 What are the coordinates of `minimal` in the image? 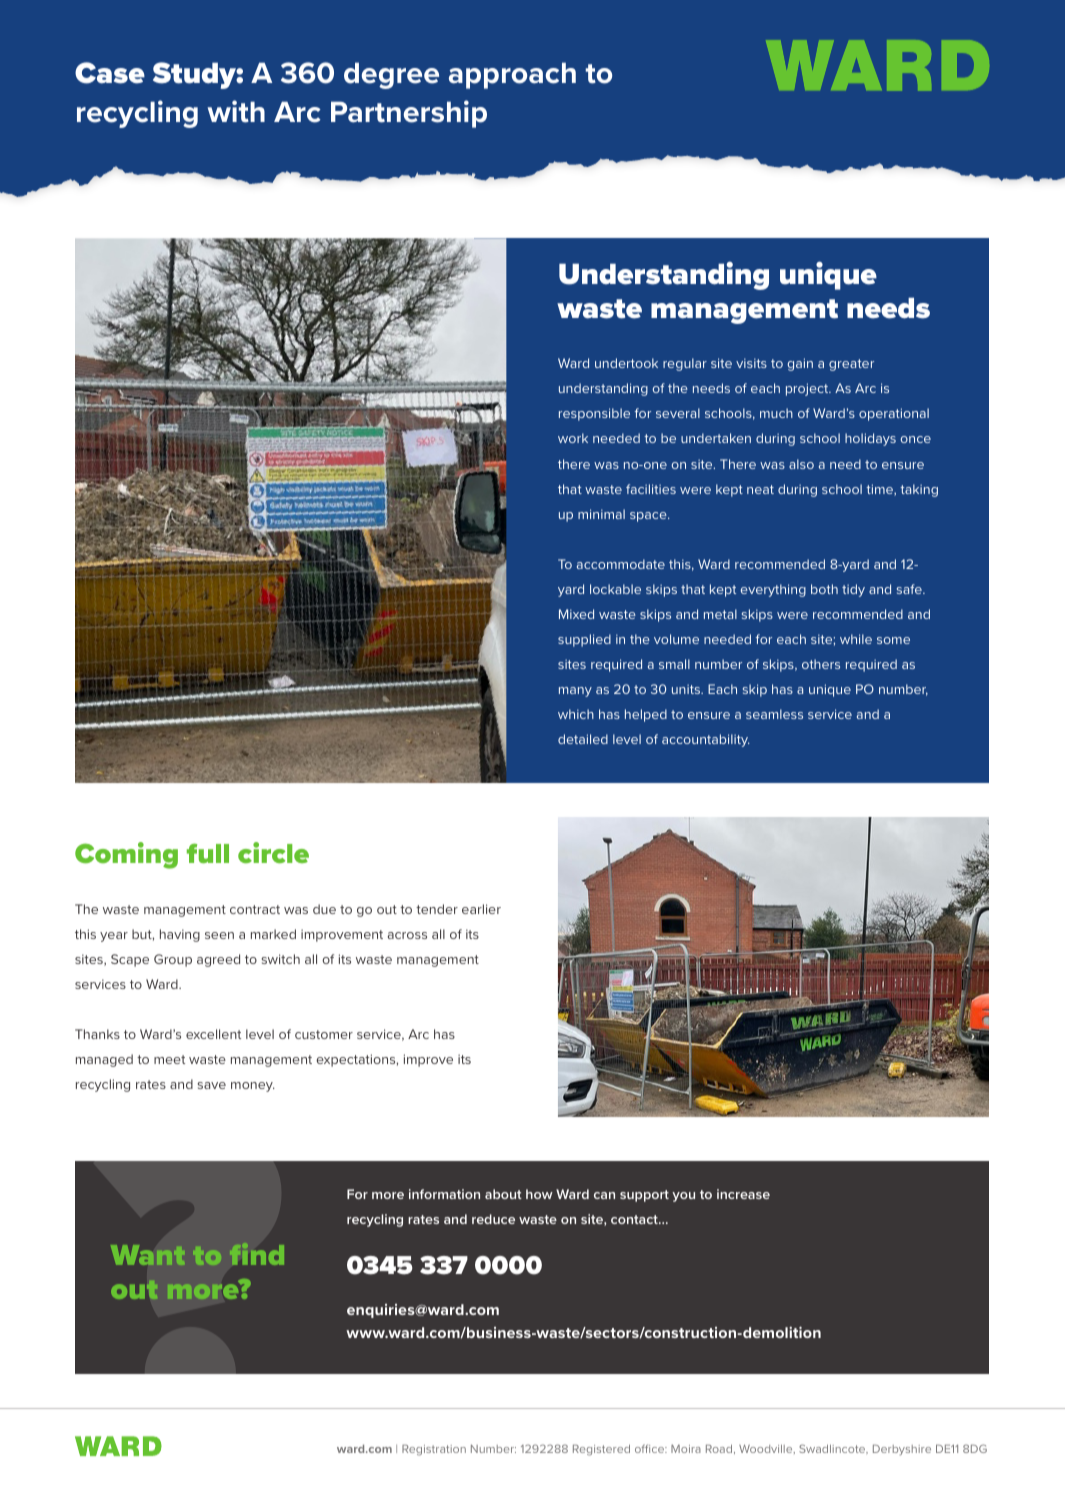 It's located at (601, 514).
